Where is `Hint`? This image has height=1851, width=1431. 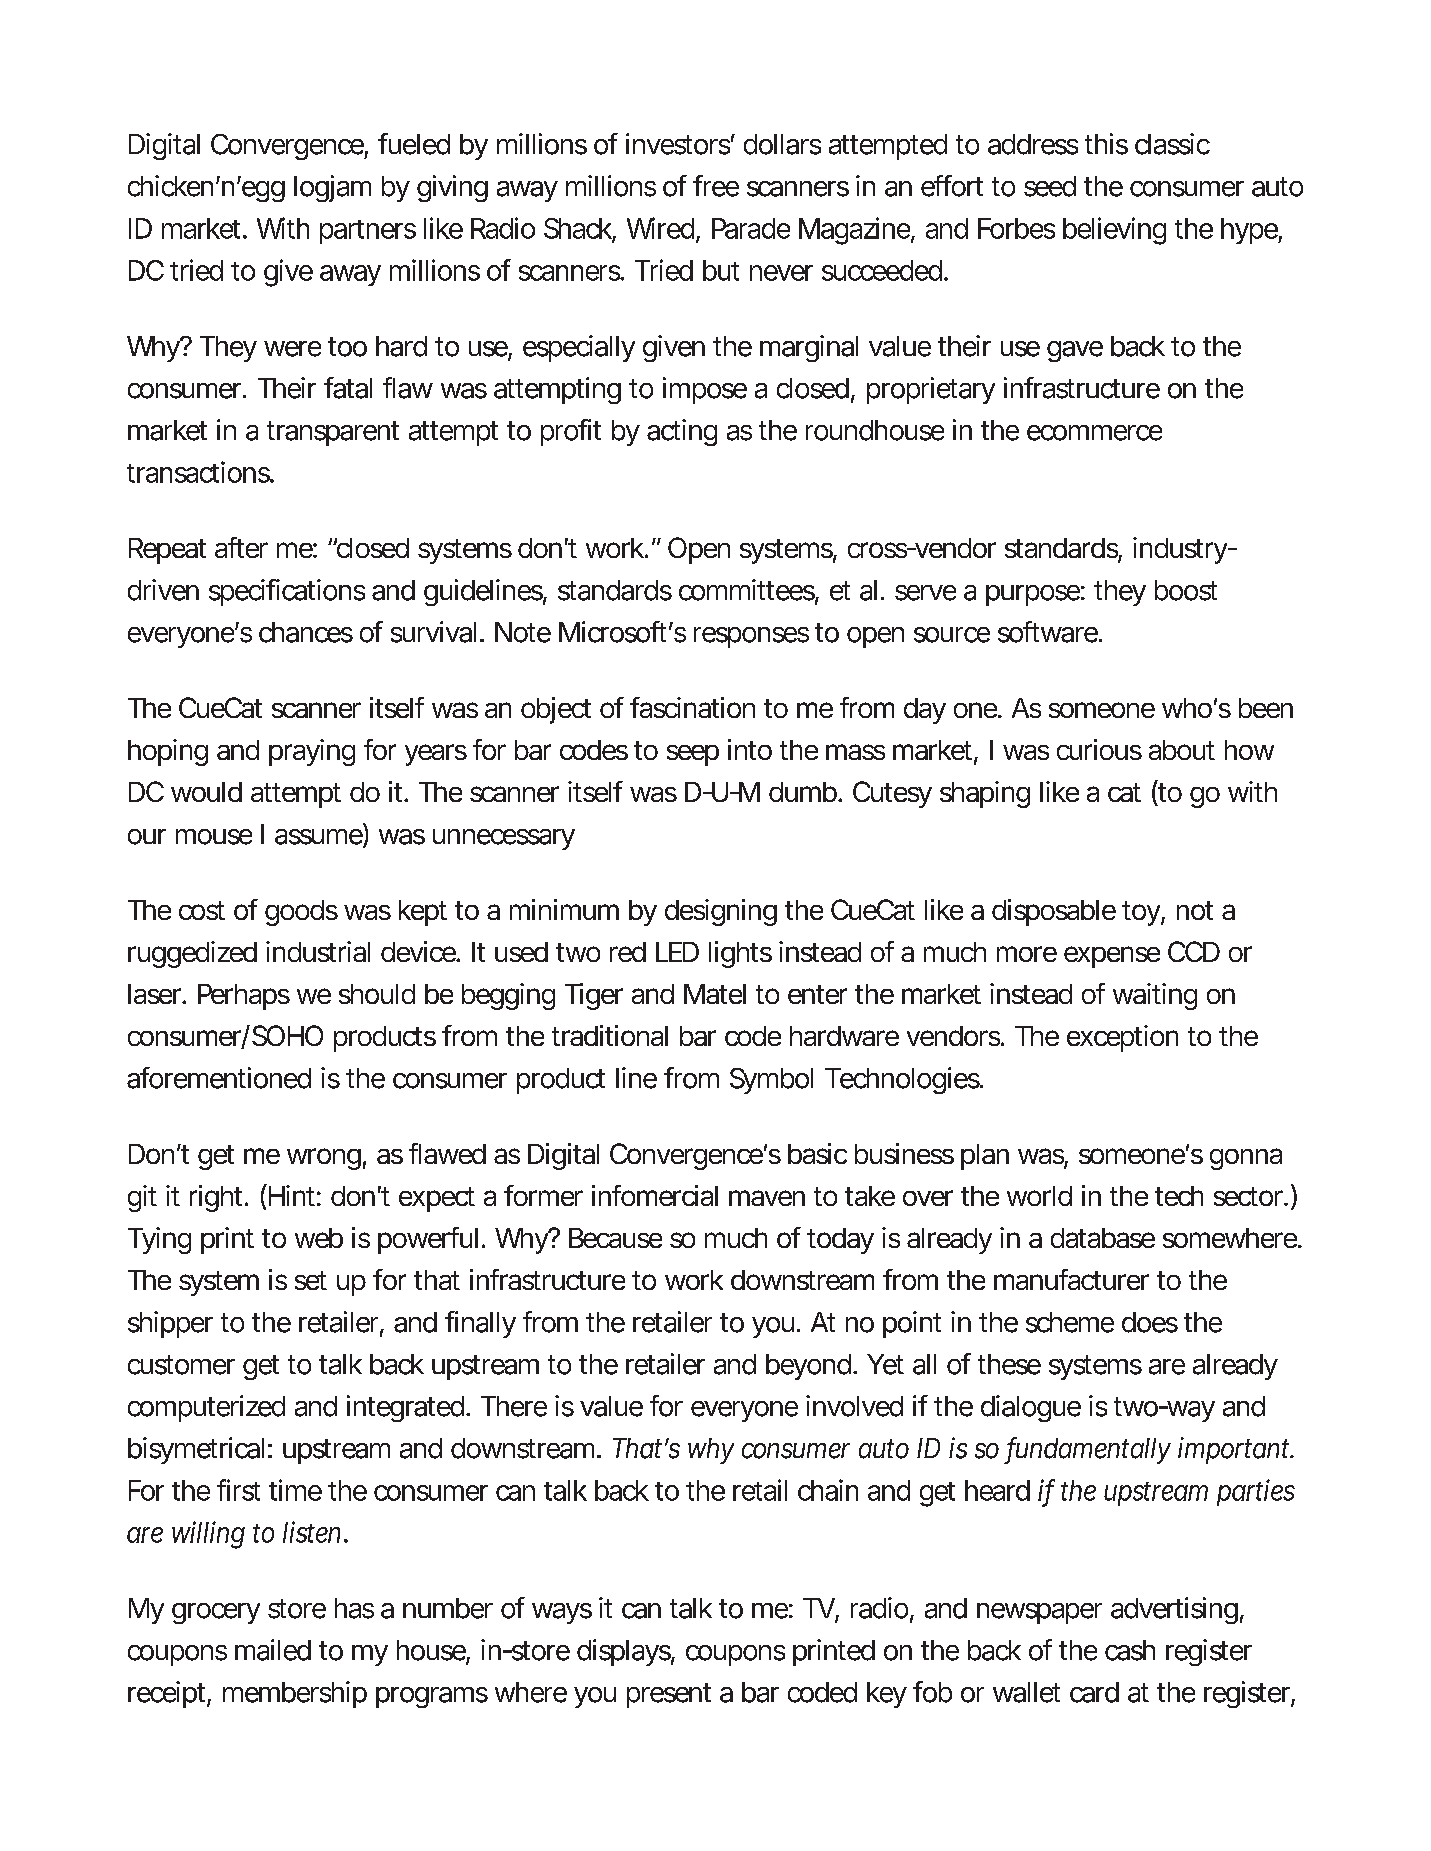 Hint is located at coordinates (290, 1195).
